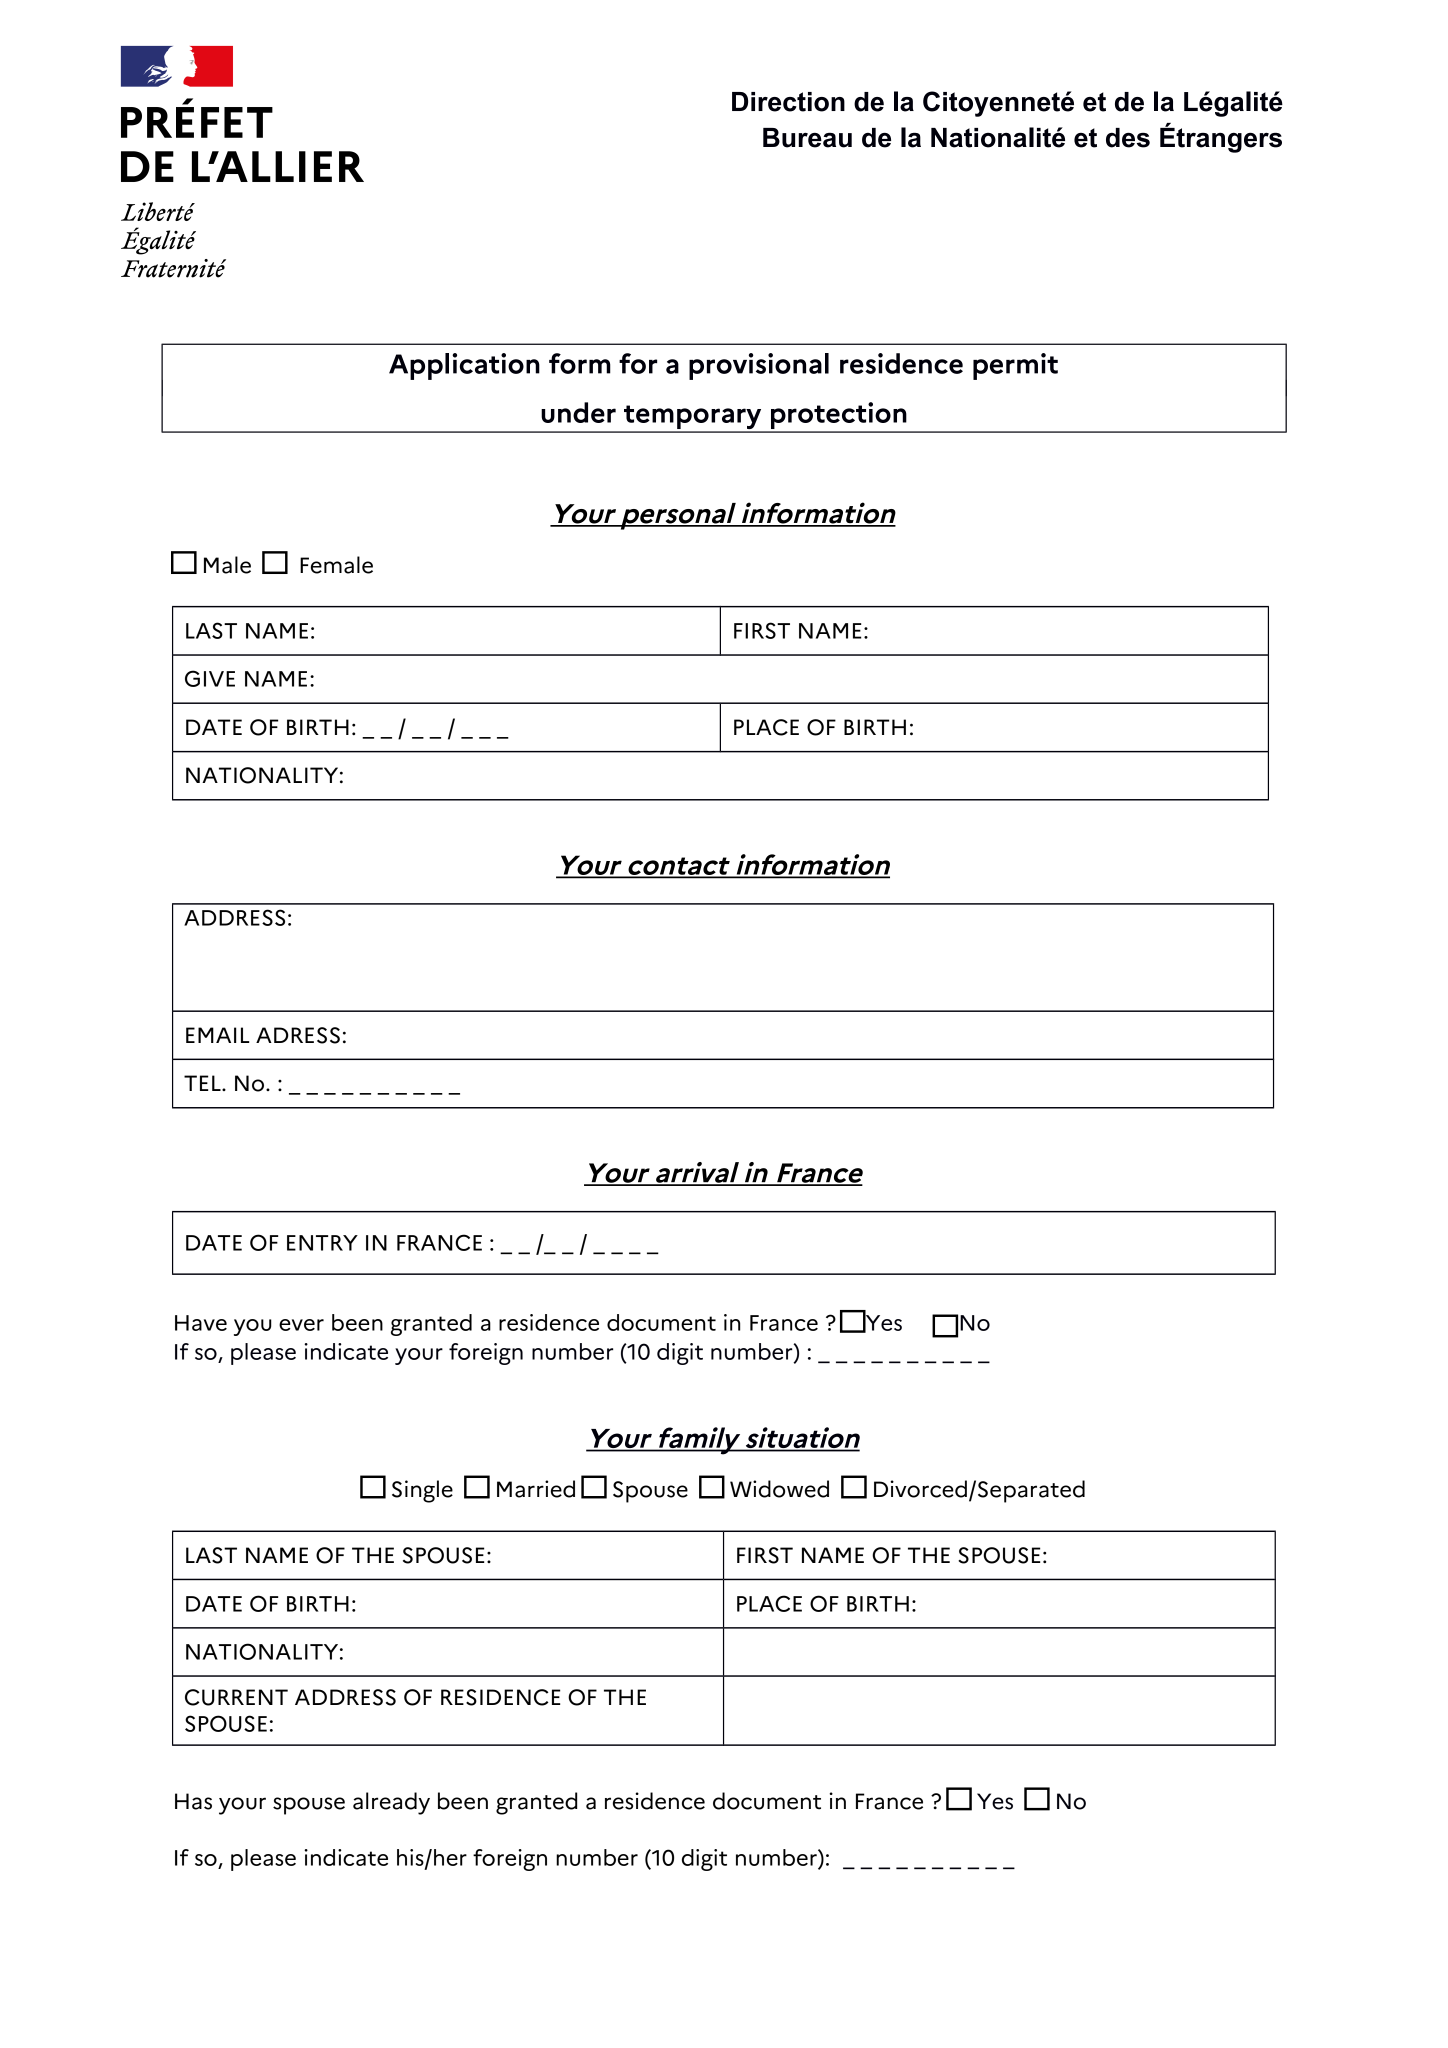 The image size is (1448, 2048). Describe the element at coordinates (464, 366) in the page. I see `Application` at that location.
